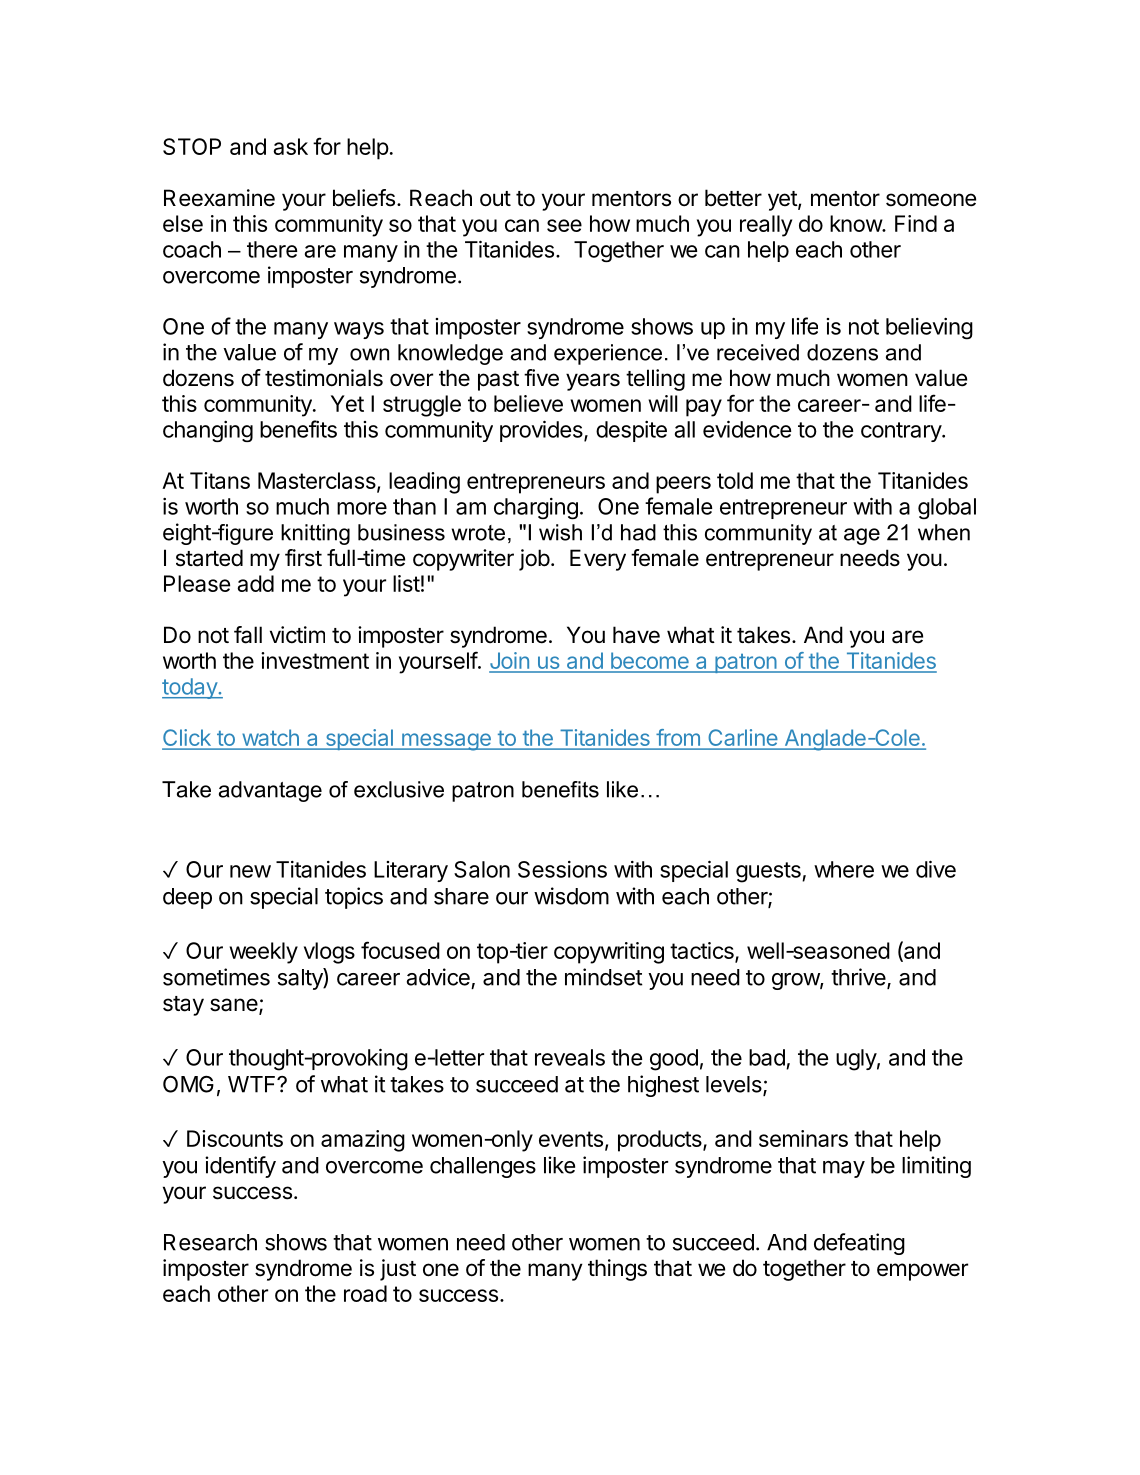 Image resolution: width=1140 pixels, height=1475 pixels. What do you see at coordinates (250, 871) in the document?
I see `new` at bounding box center [250, 871].
